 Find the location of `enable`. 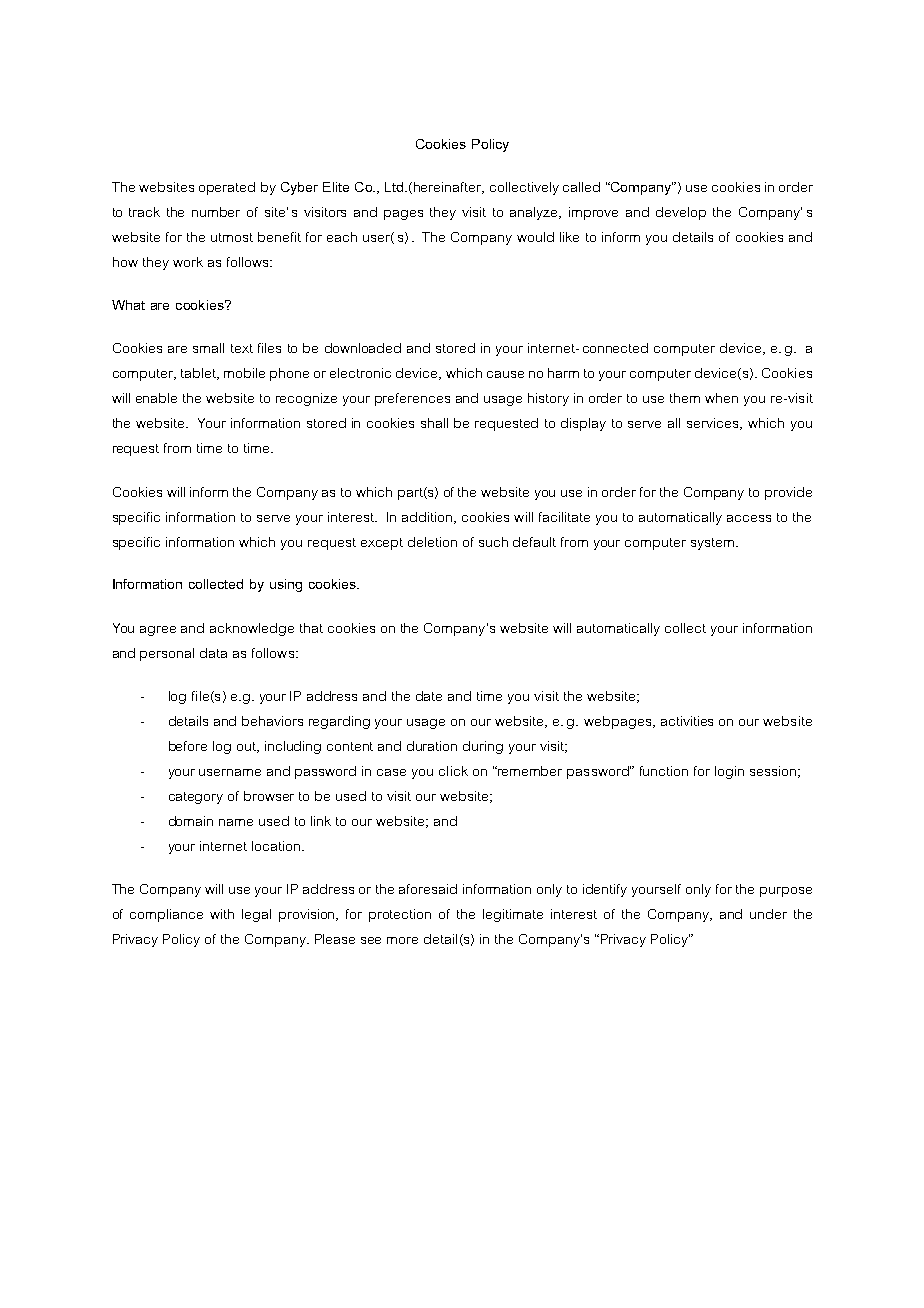

enable is located at coordinates (156, 398).
